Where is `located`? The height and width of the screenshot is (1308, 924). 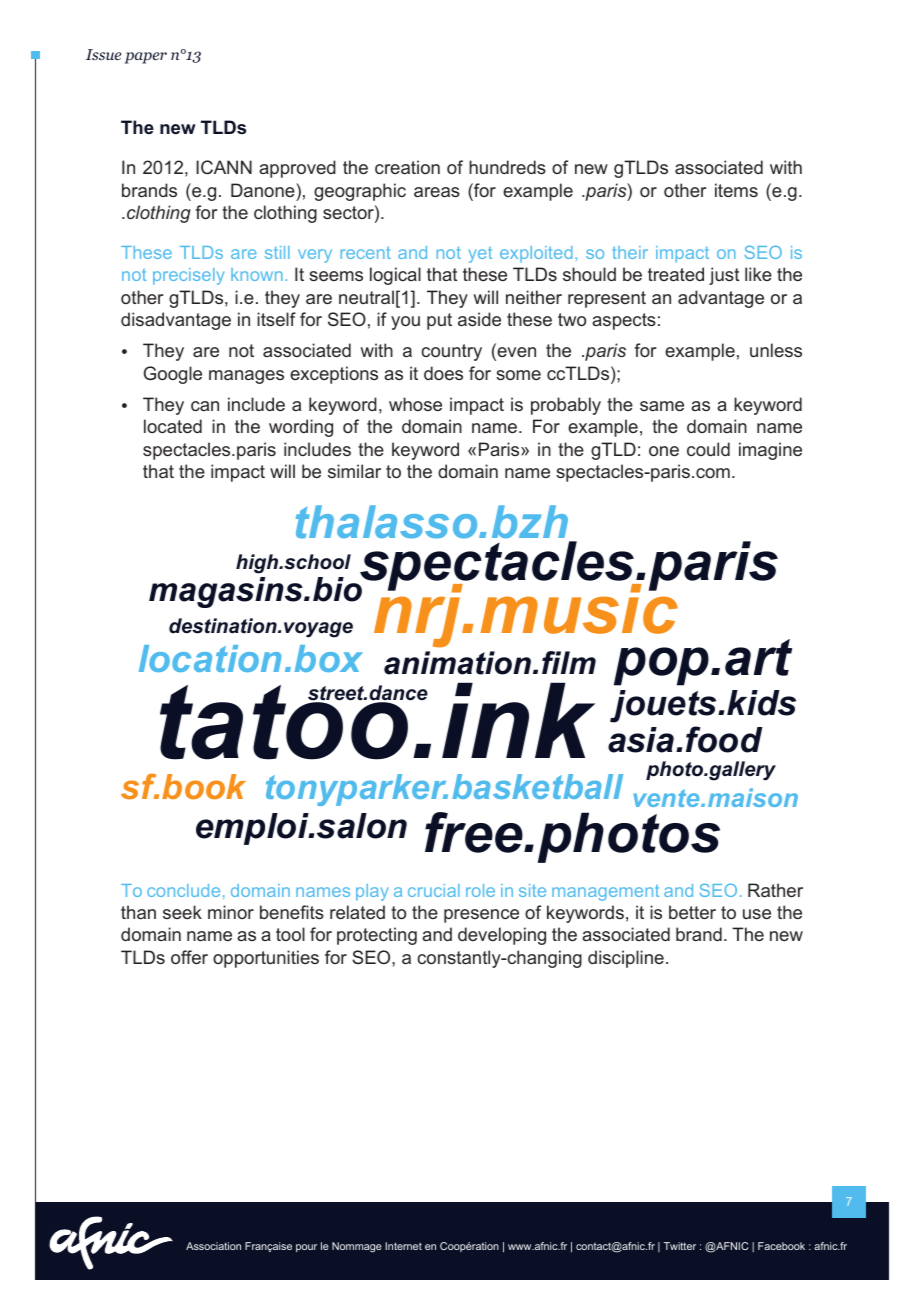
located is located at coordinates (173, 426).
